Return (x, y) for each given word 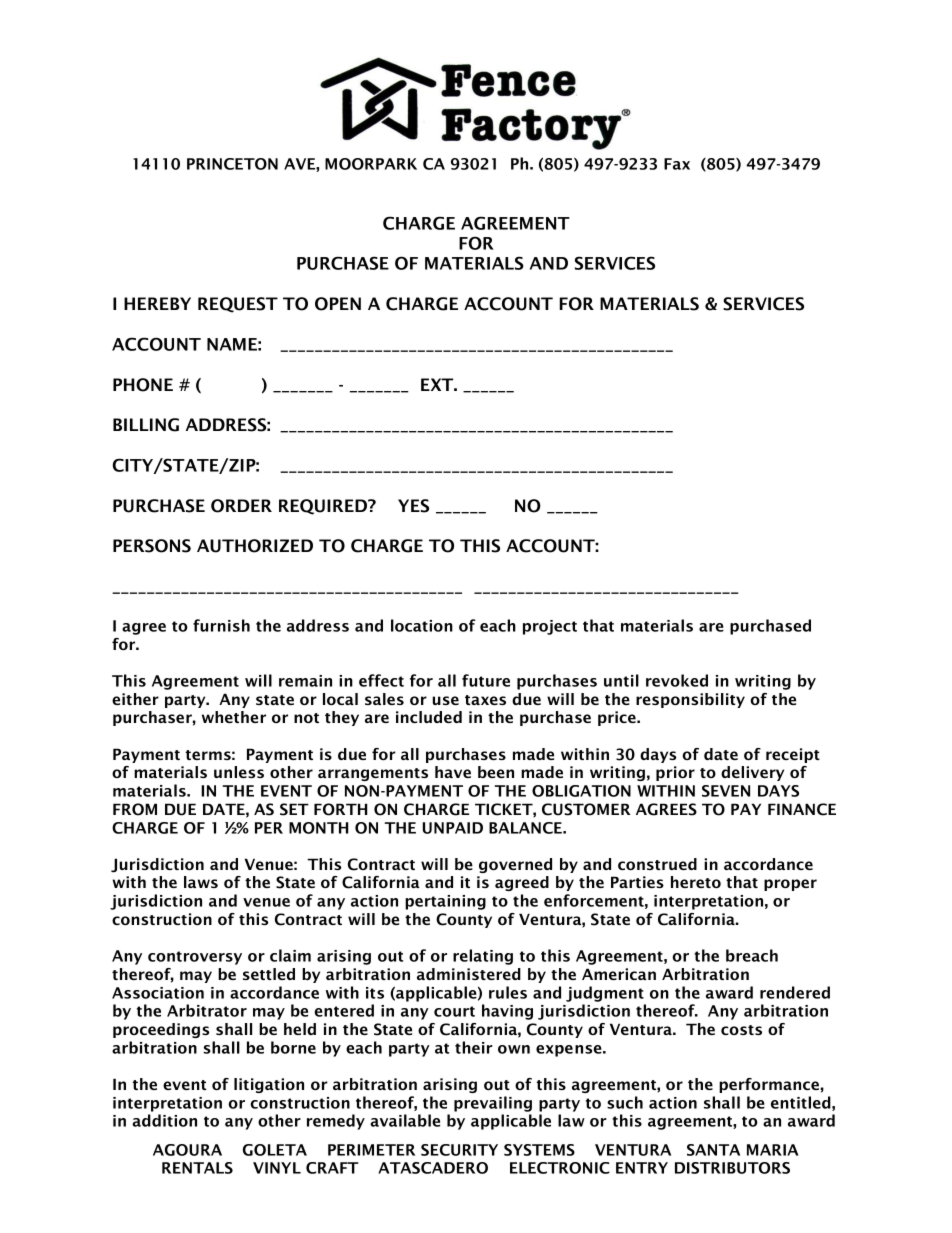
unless (239, 772)
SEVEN (726, 791)
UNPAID (453, 828)
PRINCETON (232, 164)
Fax (677, 164)
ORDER (241, 506)
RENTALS (197, 1168)
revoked (677, 680)
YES (413, 506)
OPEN (338, 304)
